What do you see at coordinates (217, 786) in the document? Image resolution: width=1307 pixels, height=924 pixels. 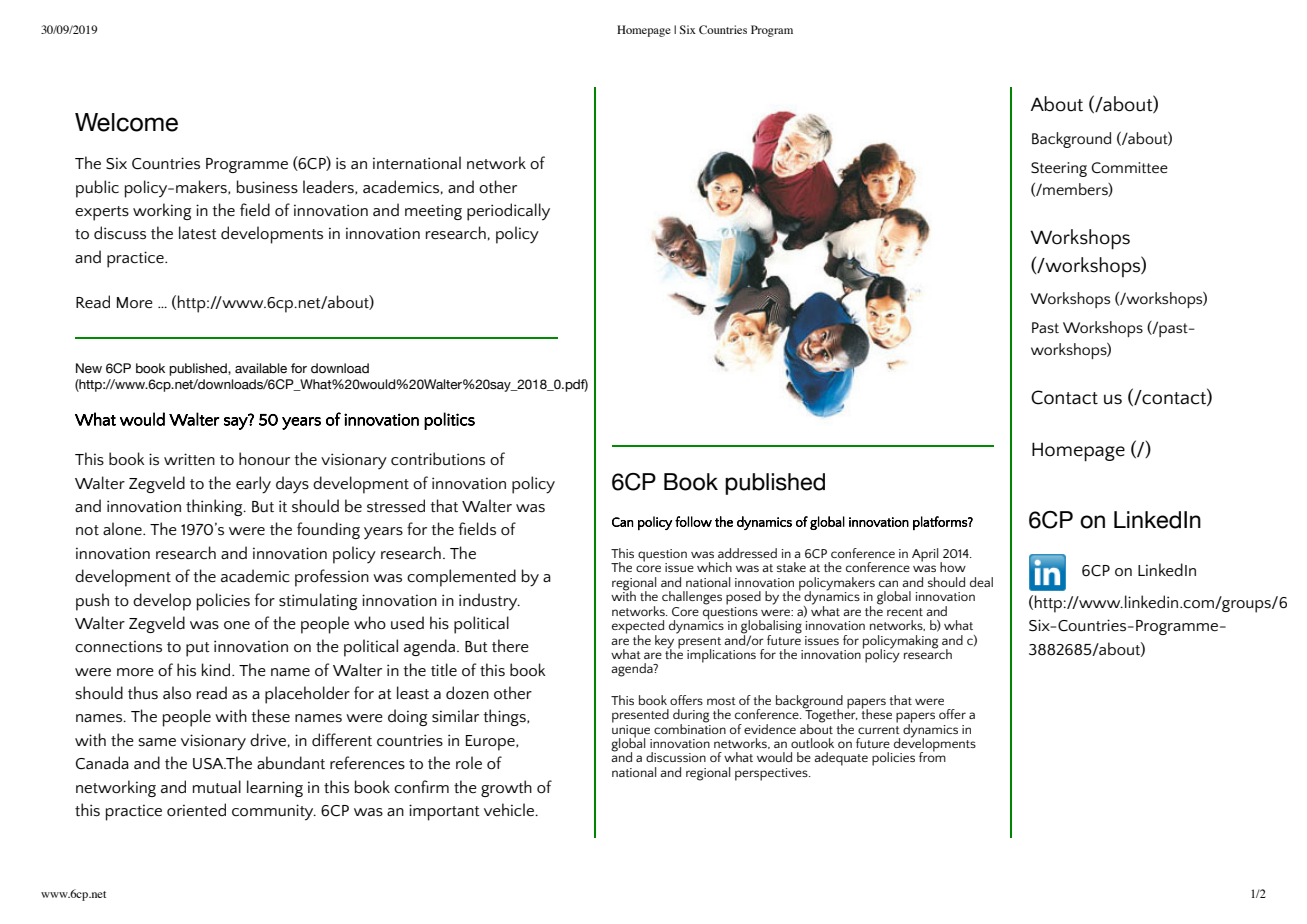 I see `mutual` at bounding box center [217, 786].
